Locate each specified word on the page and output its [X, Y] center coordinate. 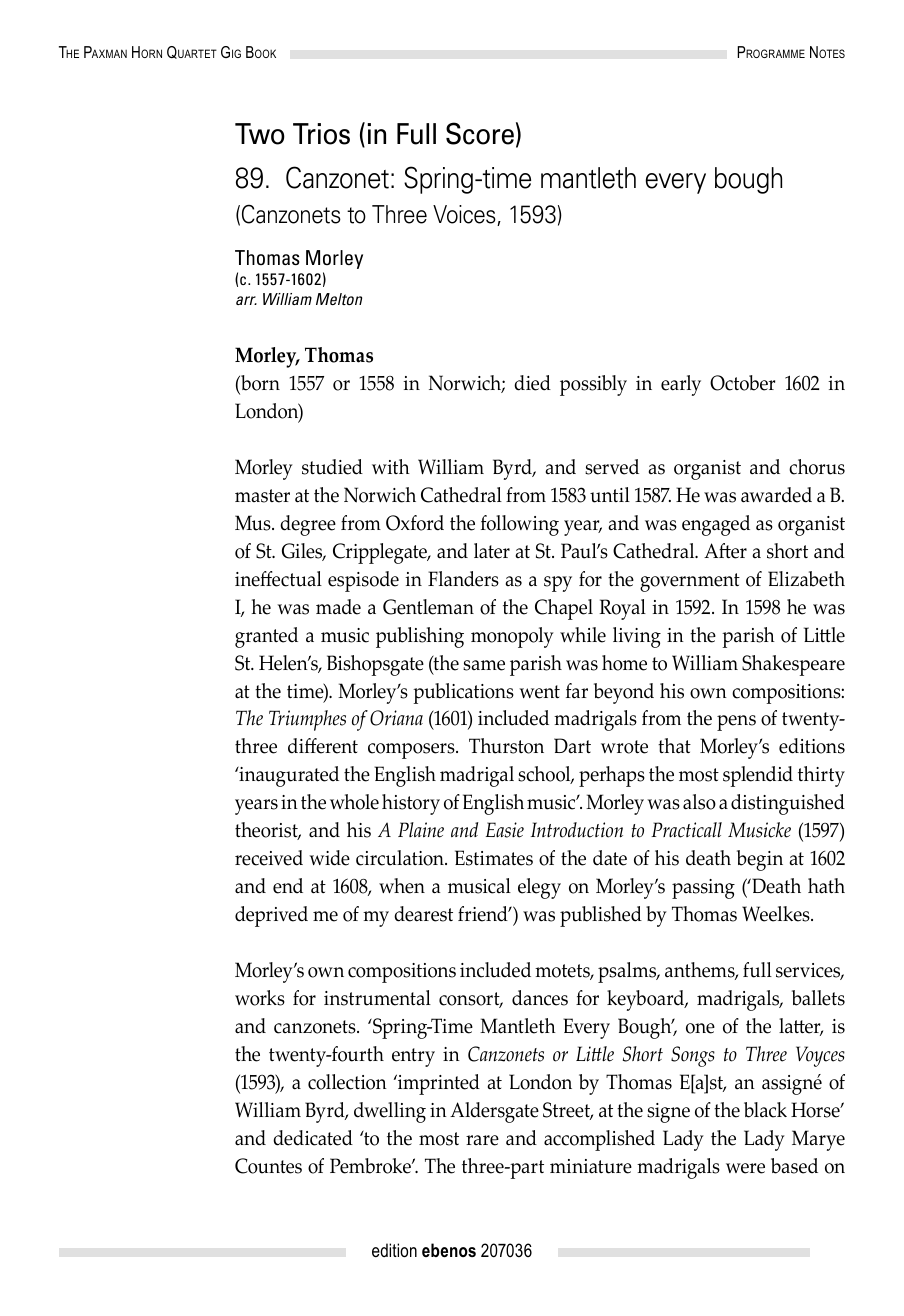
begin [760, 860]
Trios [321, 134]
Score [480, 133]
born [259, 383]
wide [329, 858]
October [742, 383]
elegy [539, 888]
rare [482, 1140]
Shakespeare [793, 665]
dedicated [313, 1138]
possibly [593, 385]
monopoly [512, 637]
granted [266, 637]
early [681, 385]
